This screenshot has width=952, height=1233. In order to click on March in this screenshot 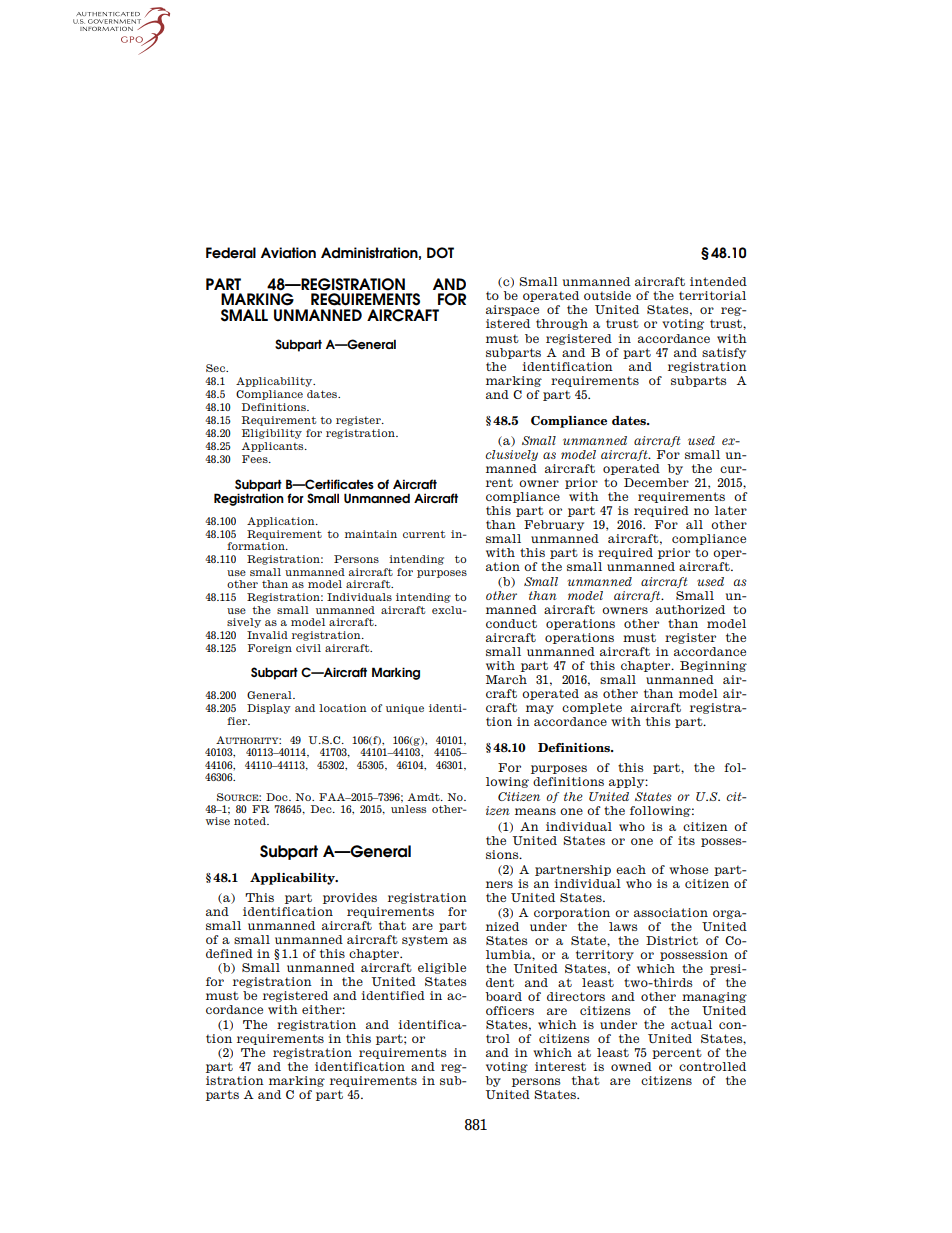, I will do `click(506, 679)`.
